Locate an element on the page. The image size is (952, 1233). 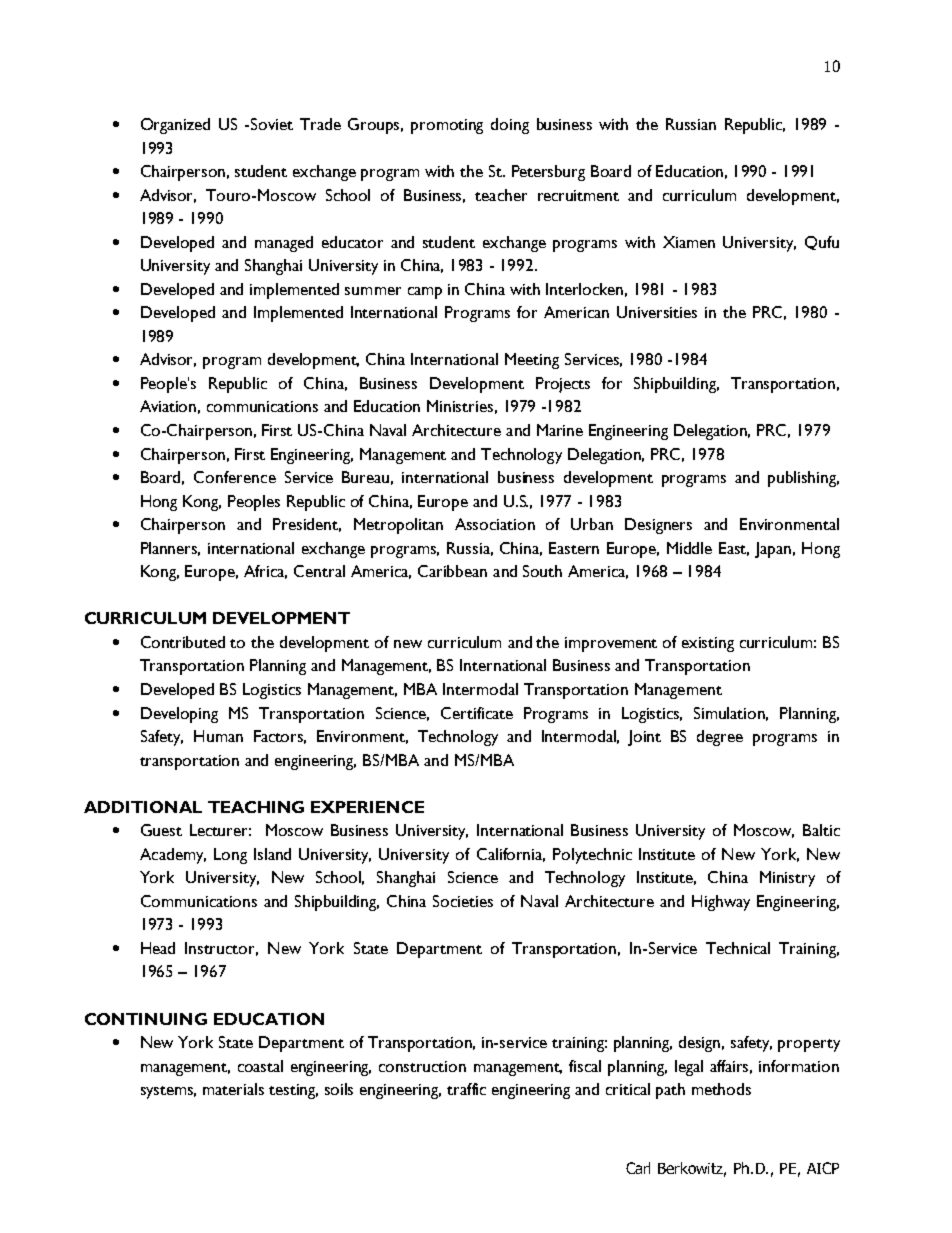
publishing is located at coordinates (803, 479).
